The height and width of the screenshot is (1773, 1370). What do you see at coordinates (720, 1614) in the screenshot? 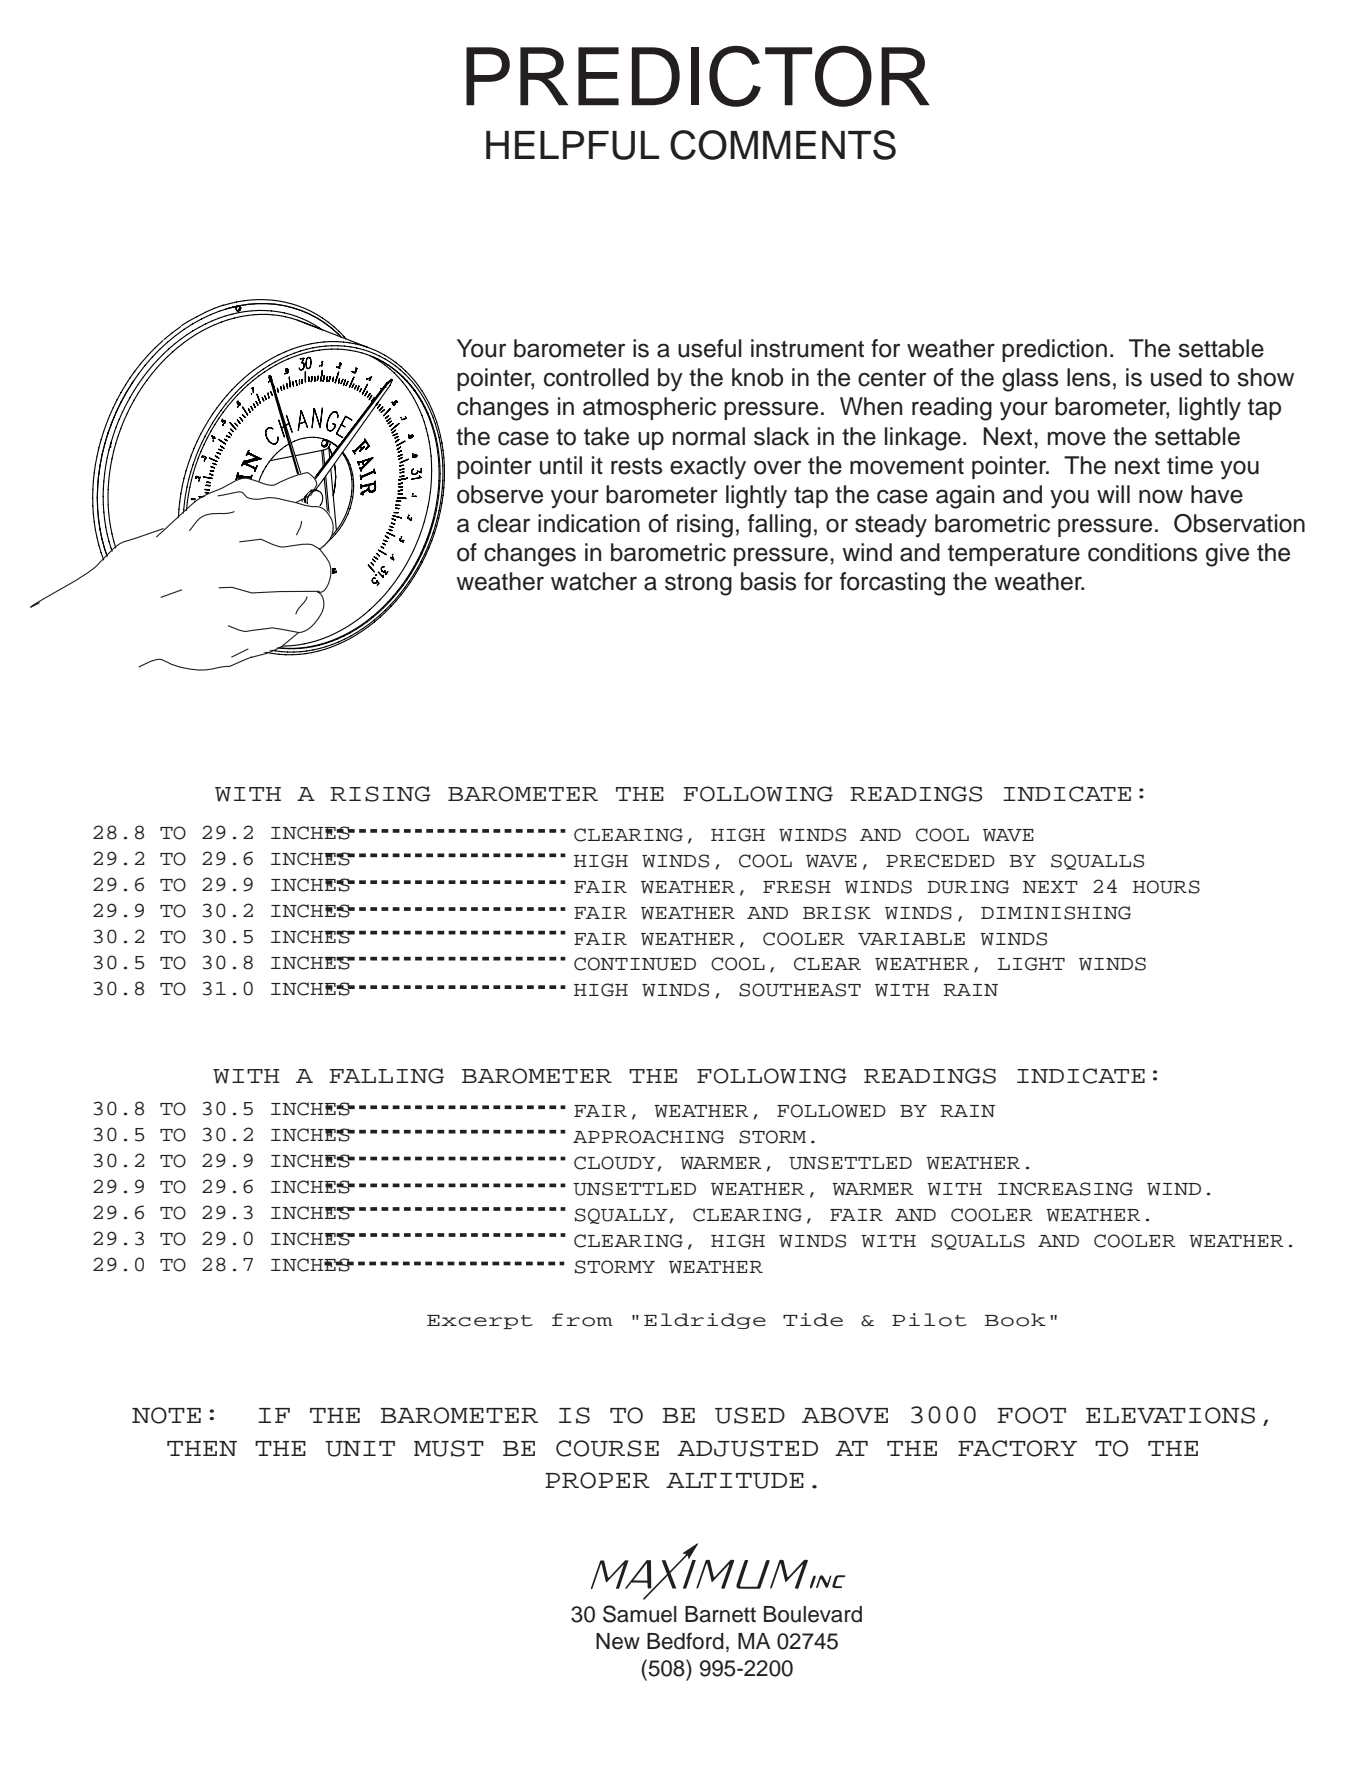
I see `Barnett` at bounding box center [720, 1614].
